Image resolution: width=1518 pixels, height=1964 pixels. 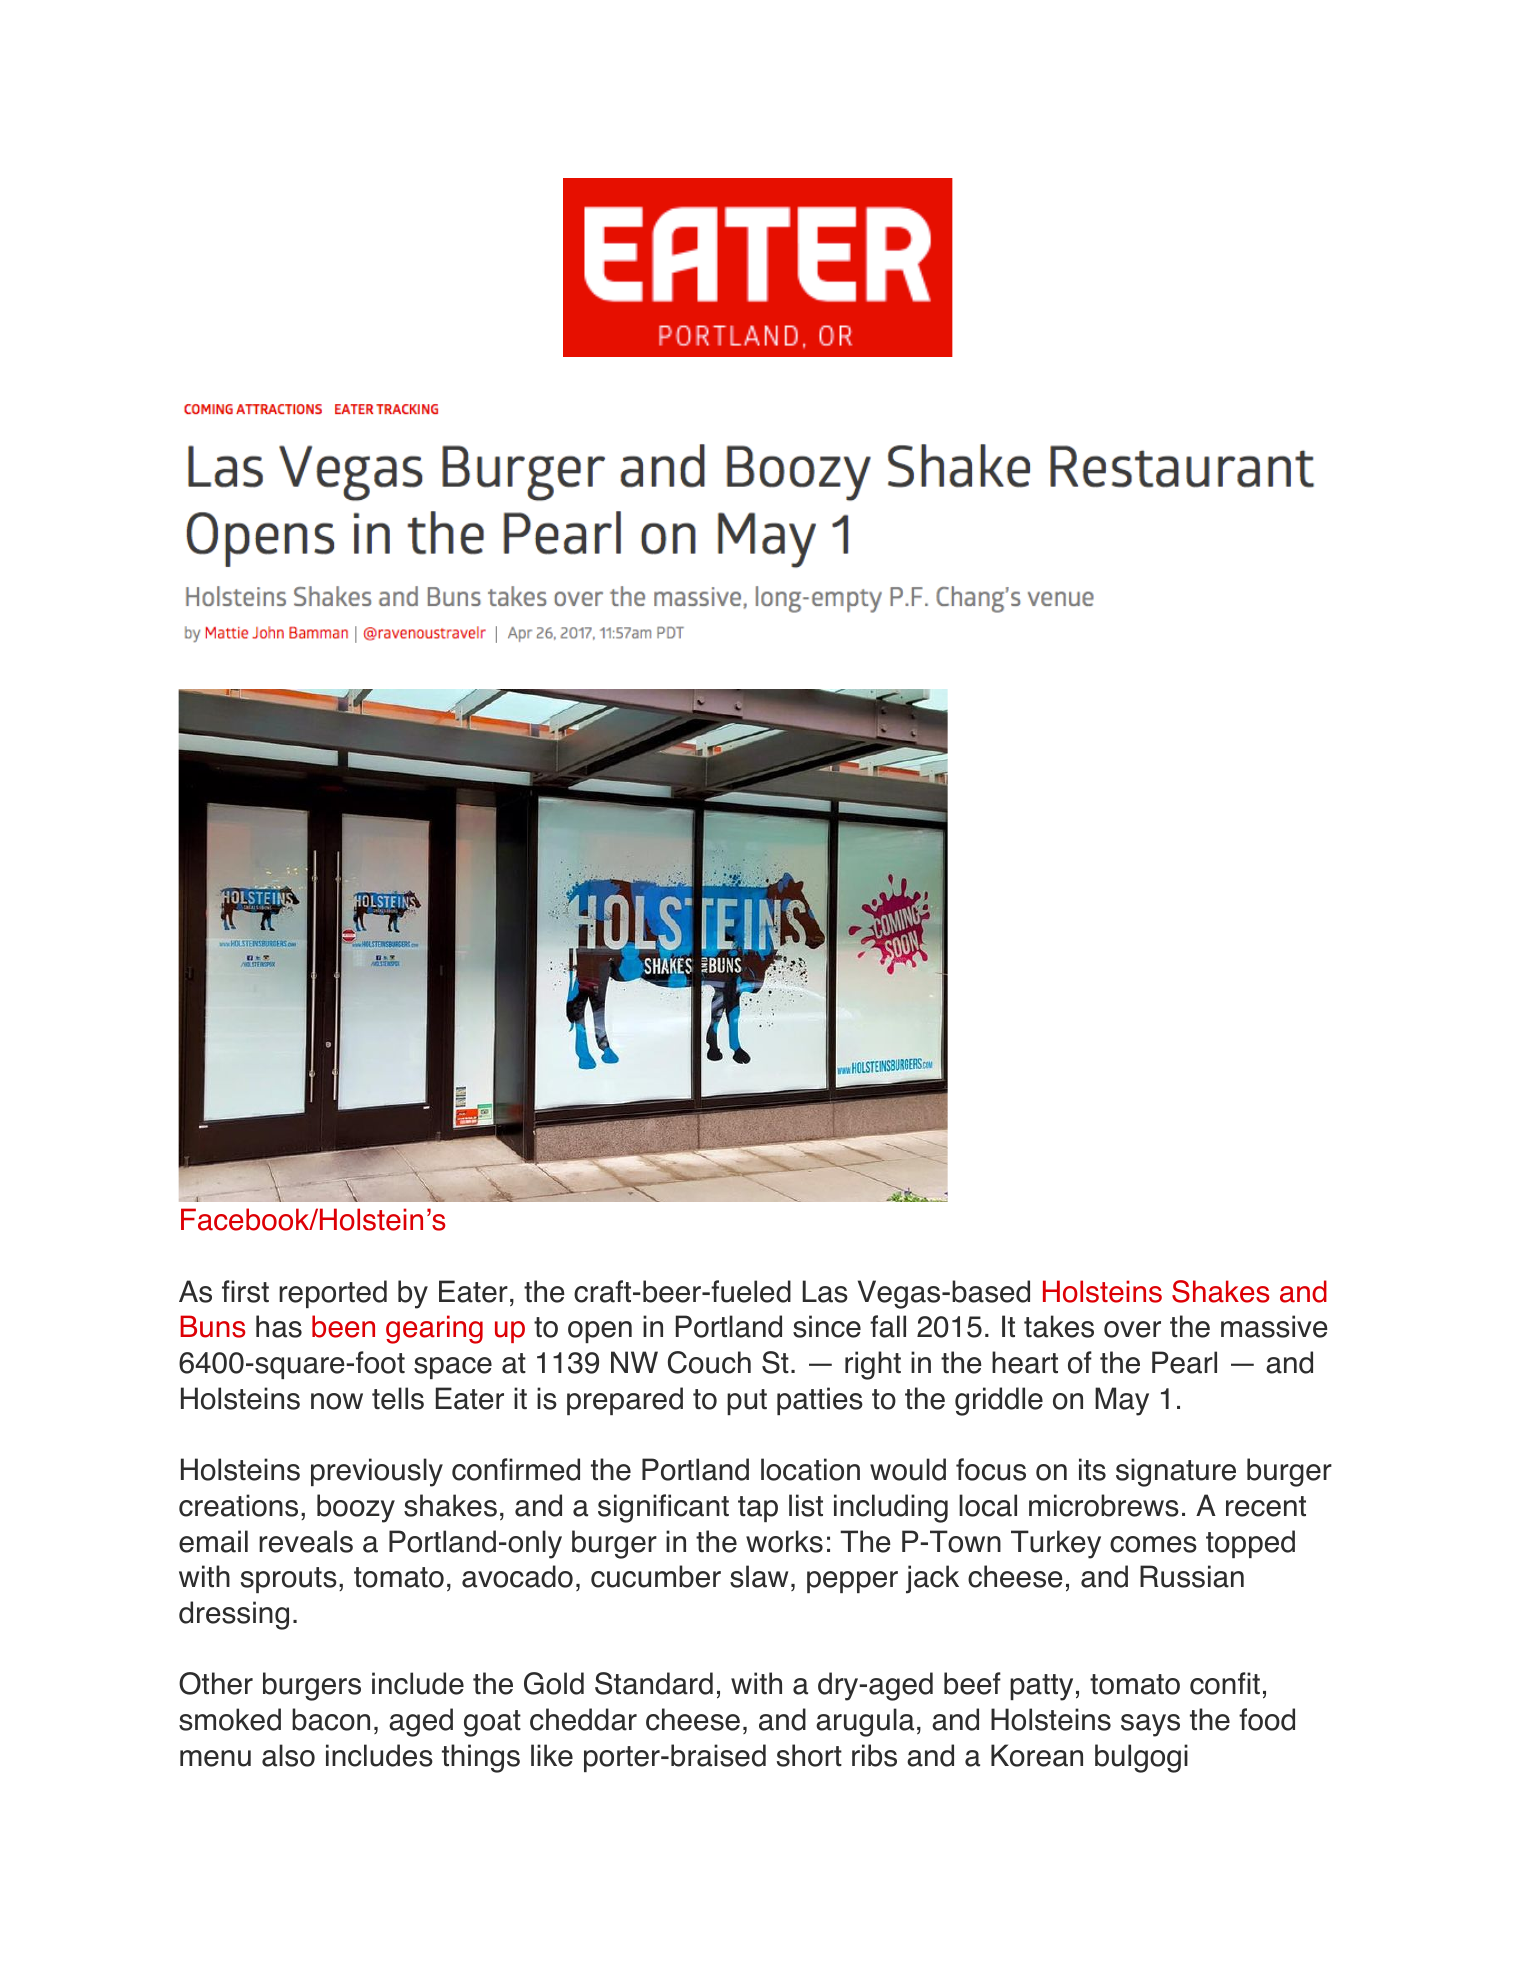 What do you see at coordinates (1141, 1758) in the document?
I see `bulgogi` at bounding box center [1141, 1758].
